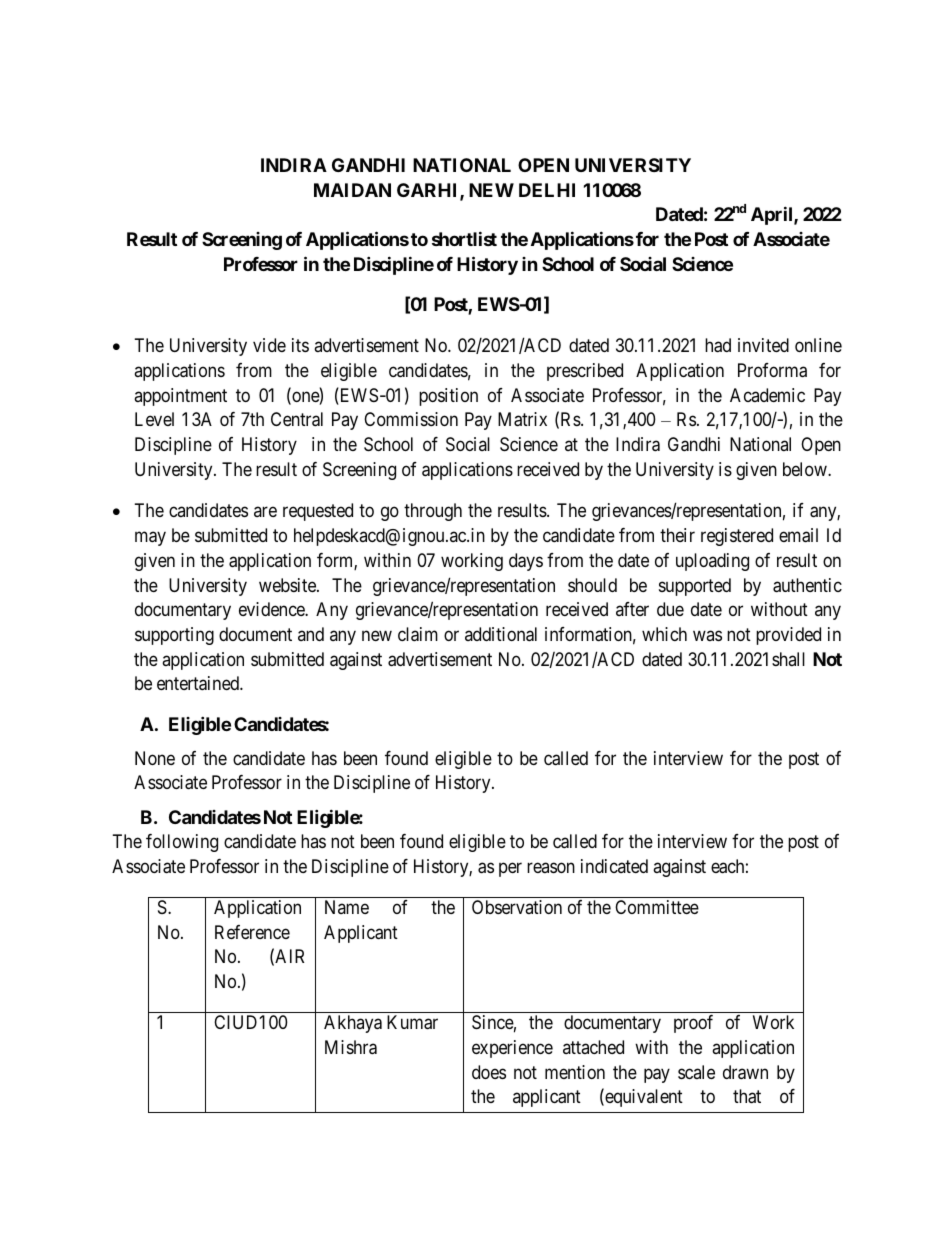  I want to click on entertained, so click(199, 683).
